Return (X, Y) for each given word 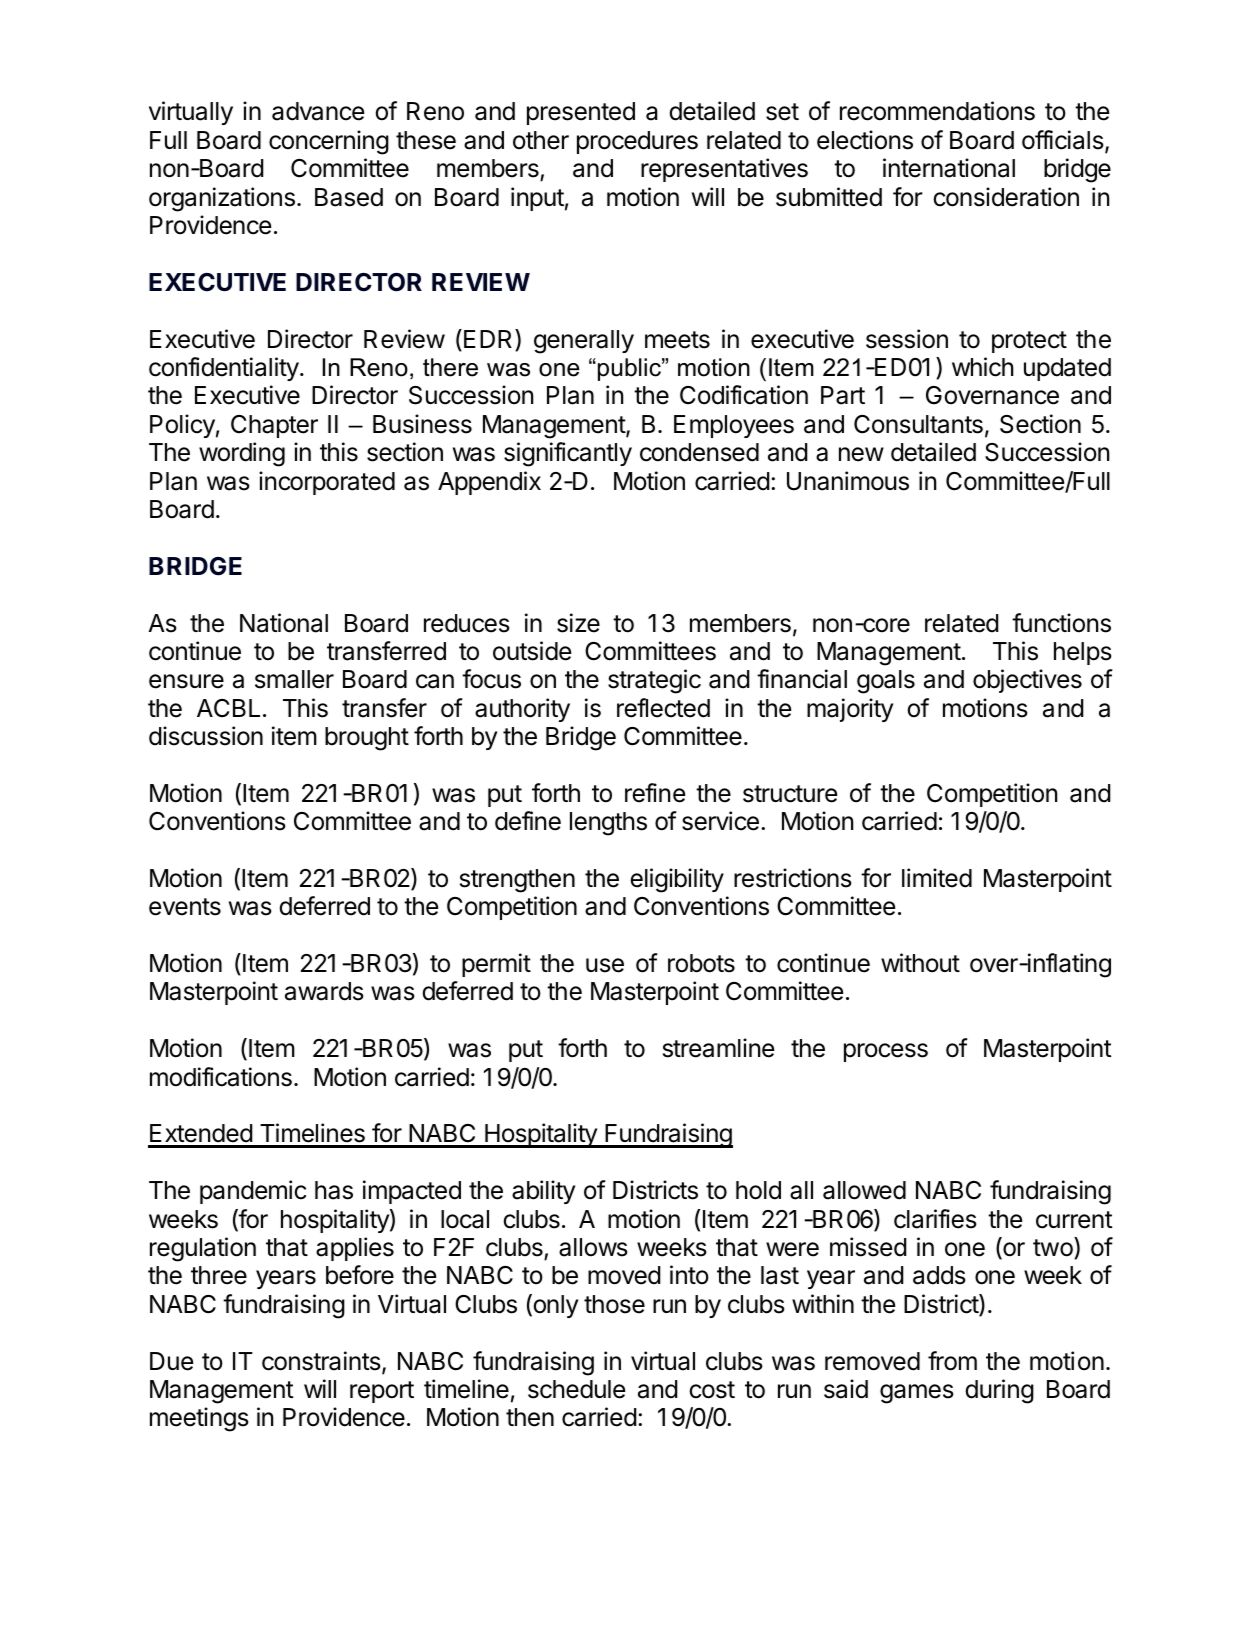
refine (655, 793)
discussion (206, 736)
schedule (576, 1389)
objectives (1027, 681)
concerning (329, 142)
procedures (637, 142)
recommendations (937, 111)
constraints (321, 1361)
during (999, 1391)
